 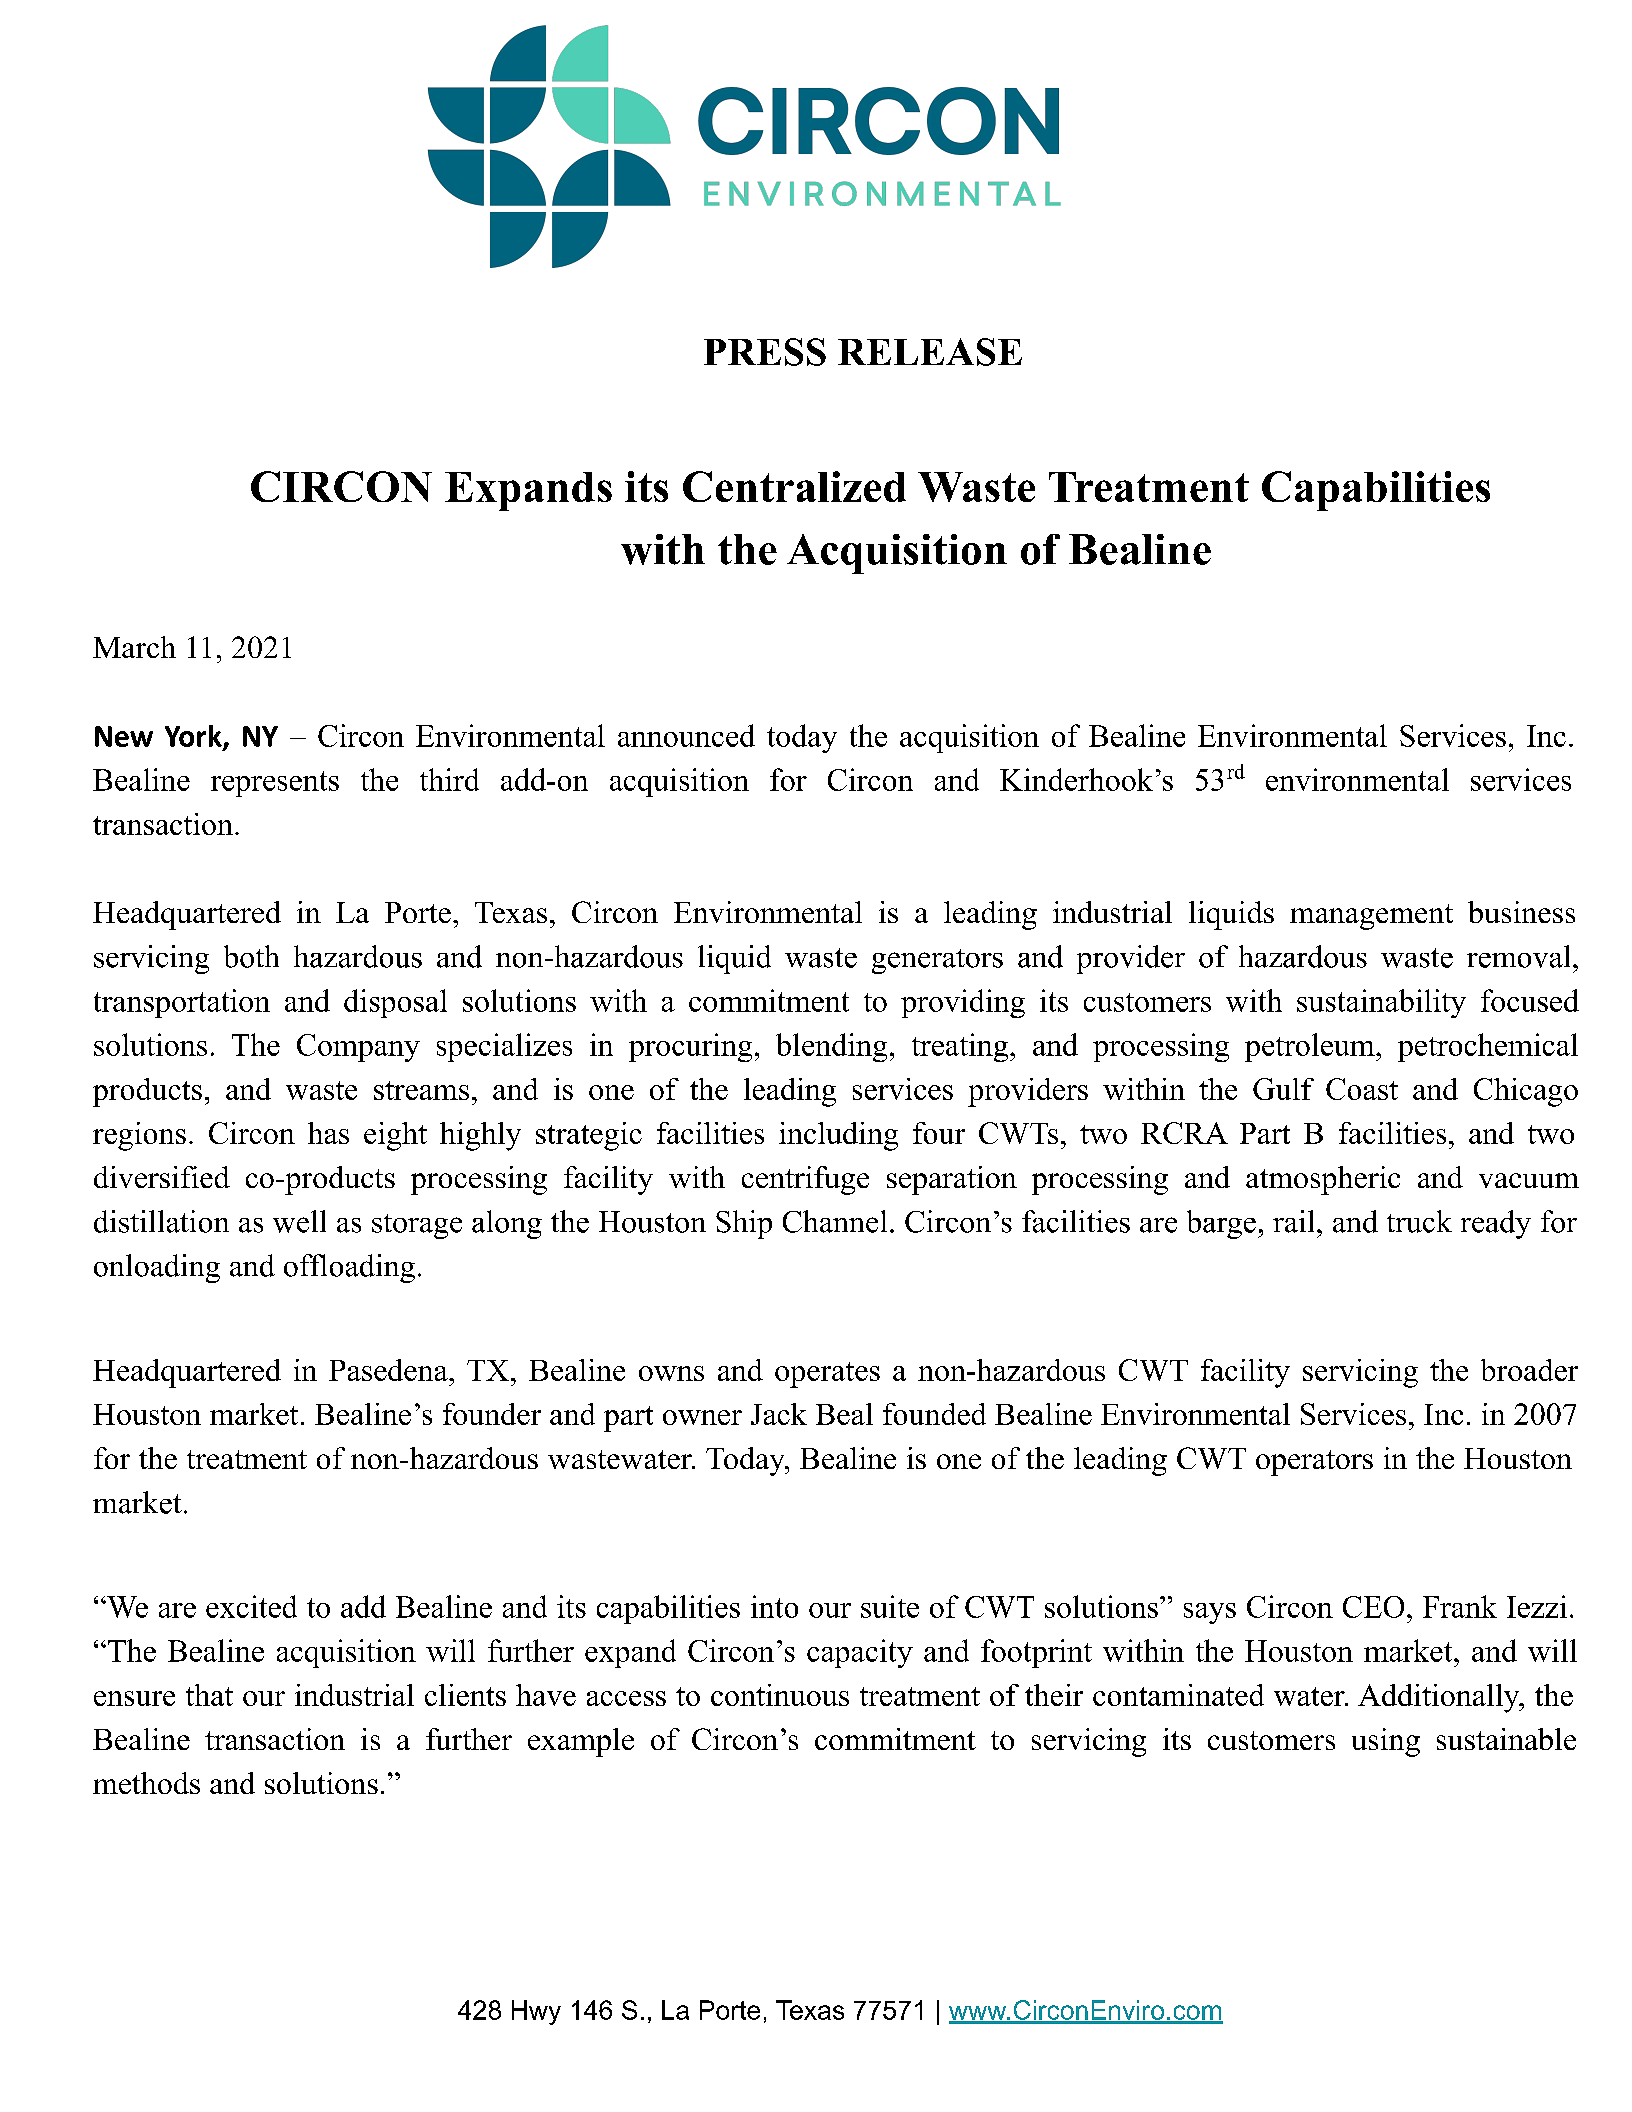 What do you see at coordinates (581, 1742) in the screenshot?
I see `example` at bounding box center [581, 1742].
